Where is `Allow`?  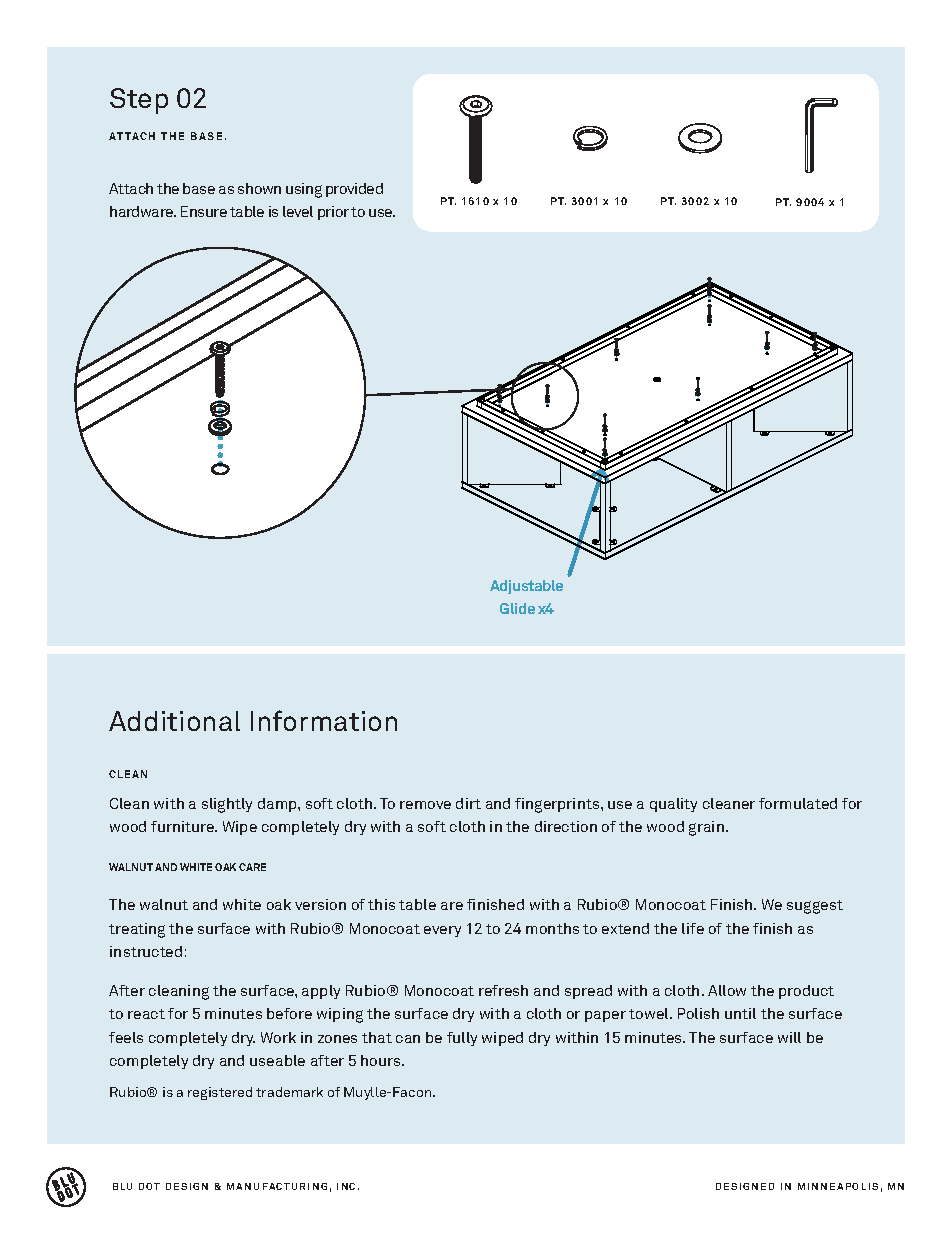
Allow is located at coordinates (727, 990).
